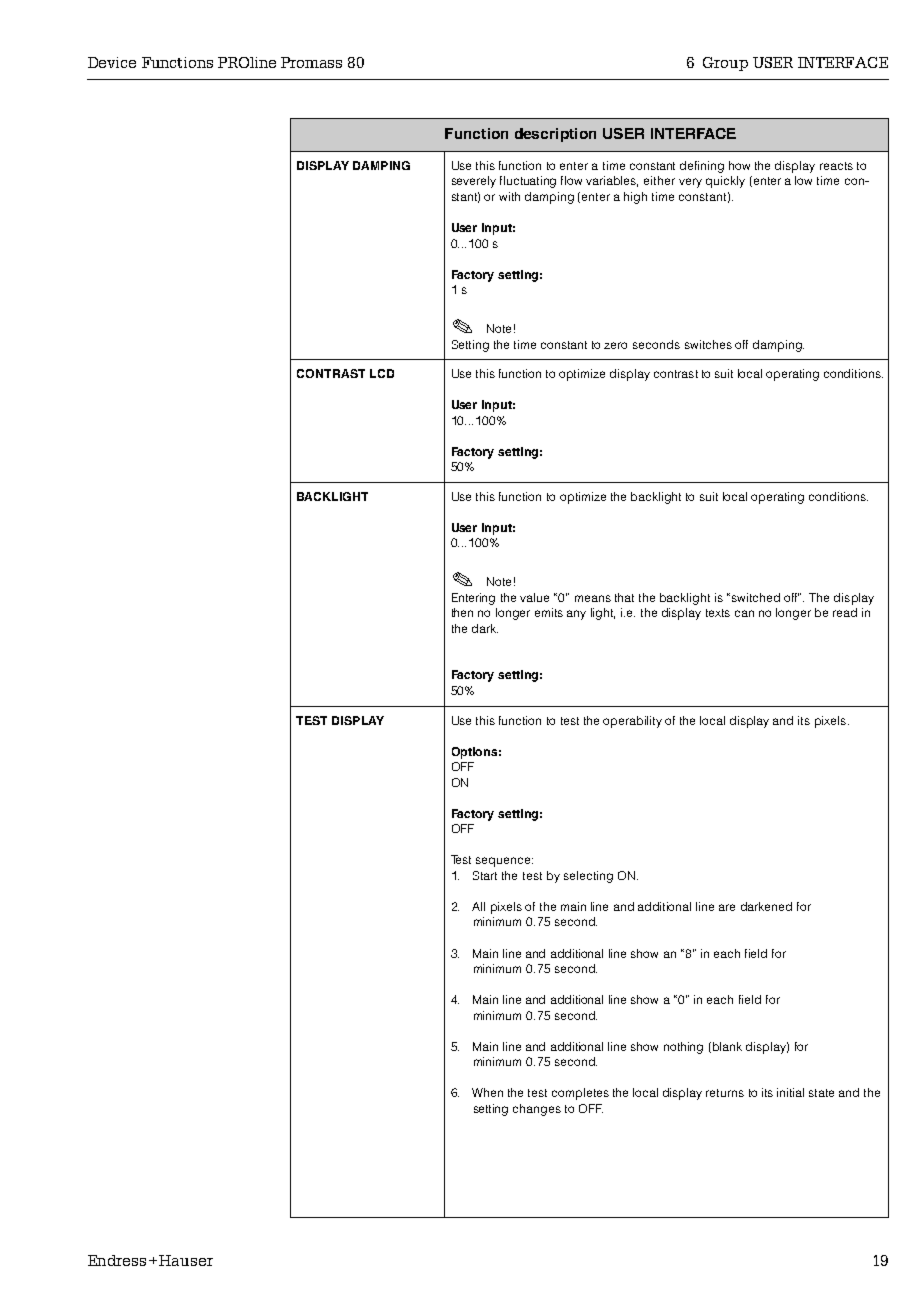  Describe the element at coordinates (462, 612) in the document. I see `then` at that location.
